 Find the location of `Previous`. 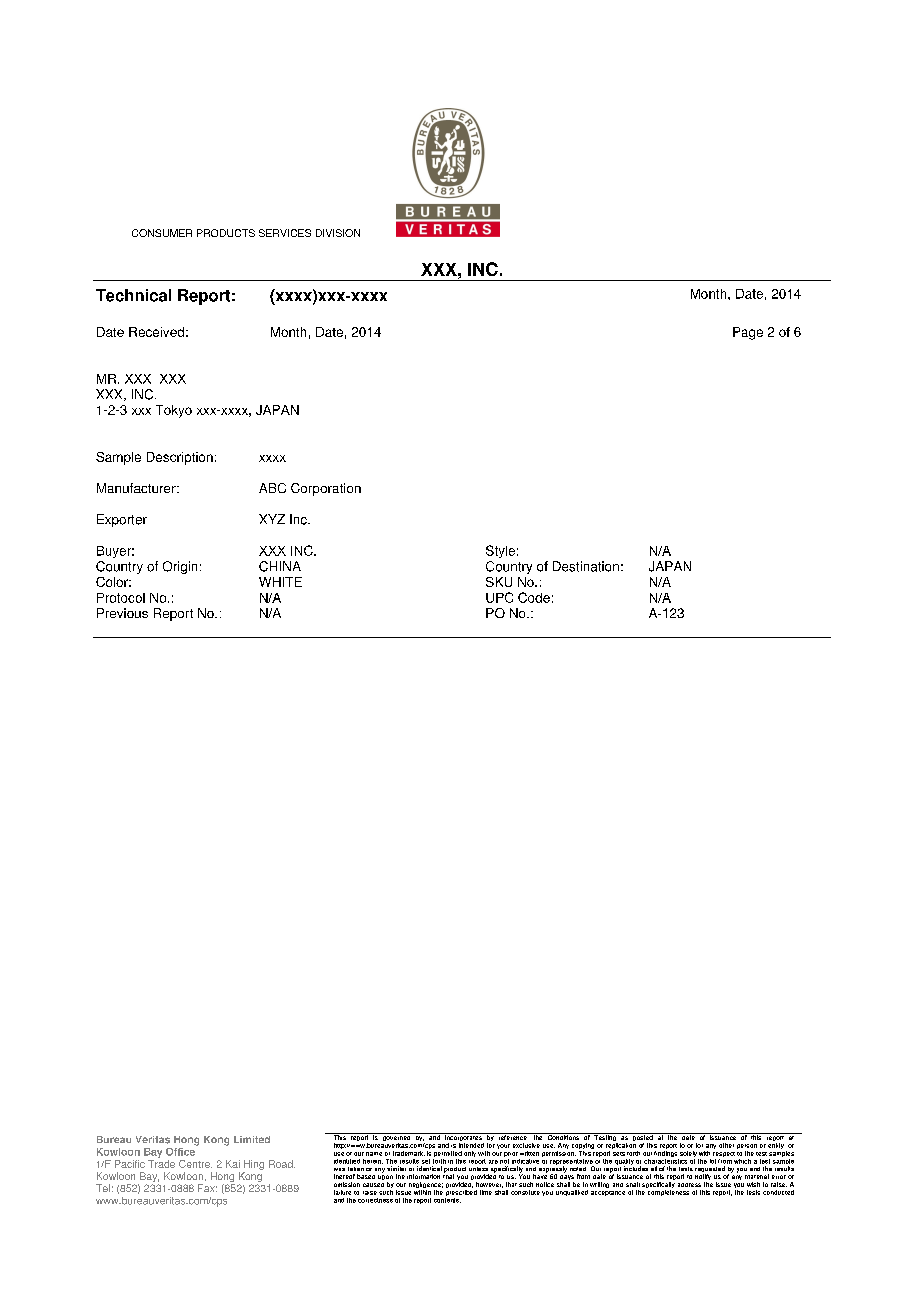

Previous is located at coordinates (122, 613).
